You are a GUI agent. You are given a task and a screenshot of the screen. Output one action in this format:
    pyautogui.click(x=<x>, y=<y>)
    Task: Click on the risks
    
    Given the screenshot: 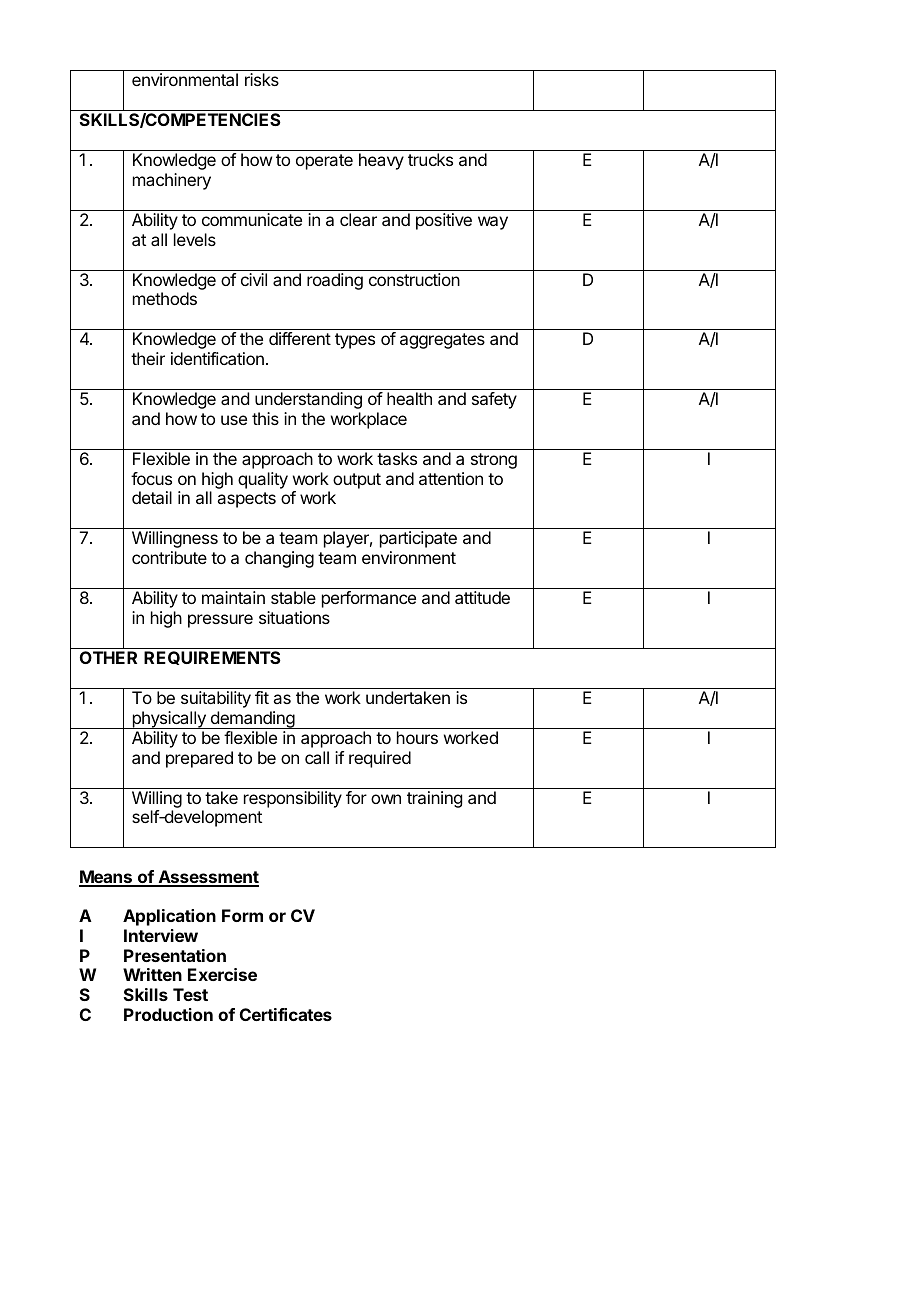 What is the action you would take?
    pyautogui.click(x=262, y=79)
